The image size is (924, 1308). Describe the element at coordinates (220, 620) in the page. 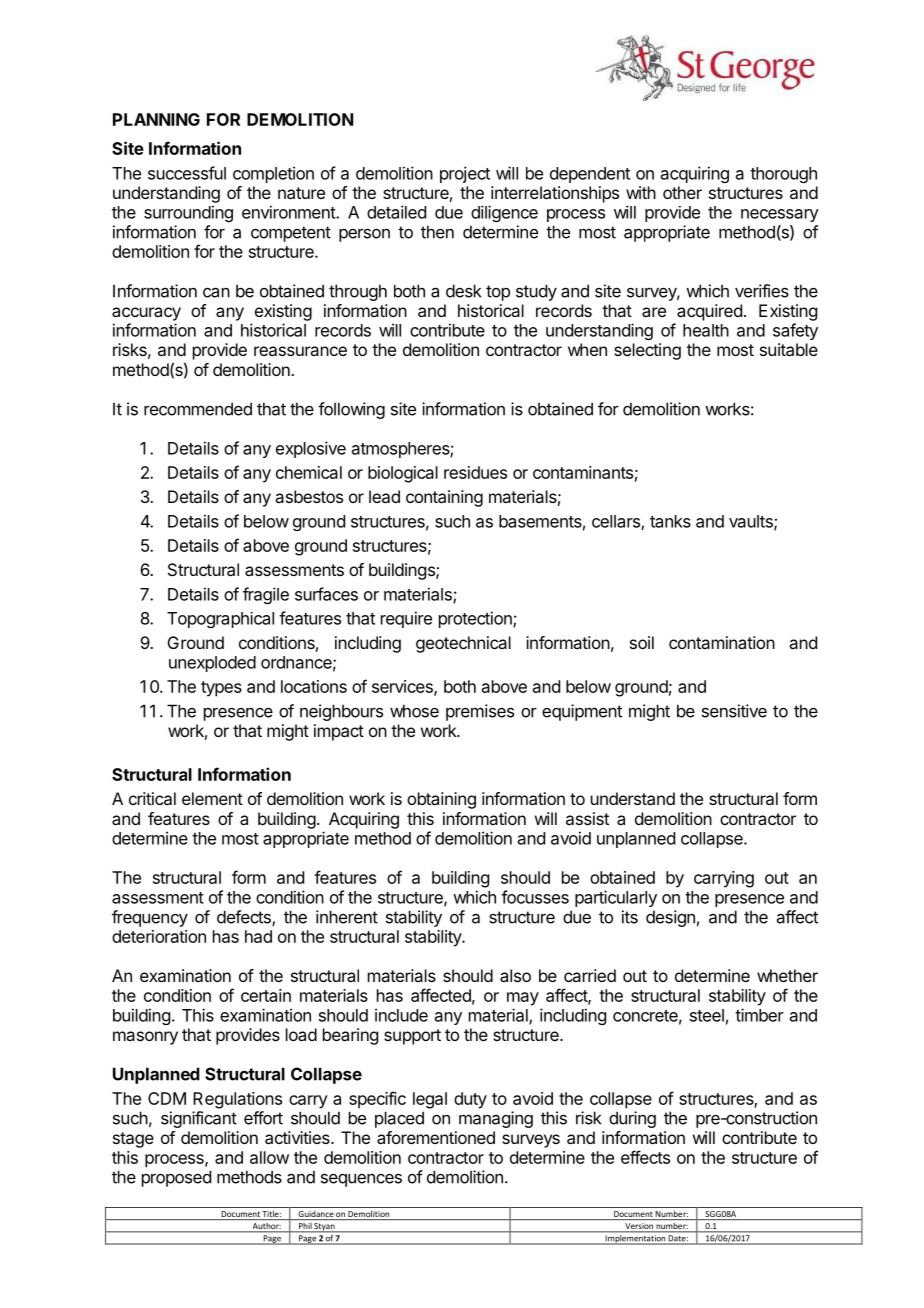

I see `Topographical` at that location.
